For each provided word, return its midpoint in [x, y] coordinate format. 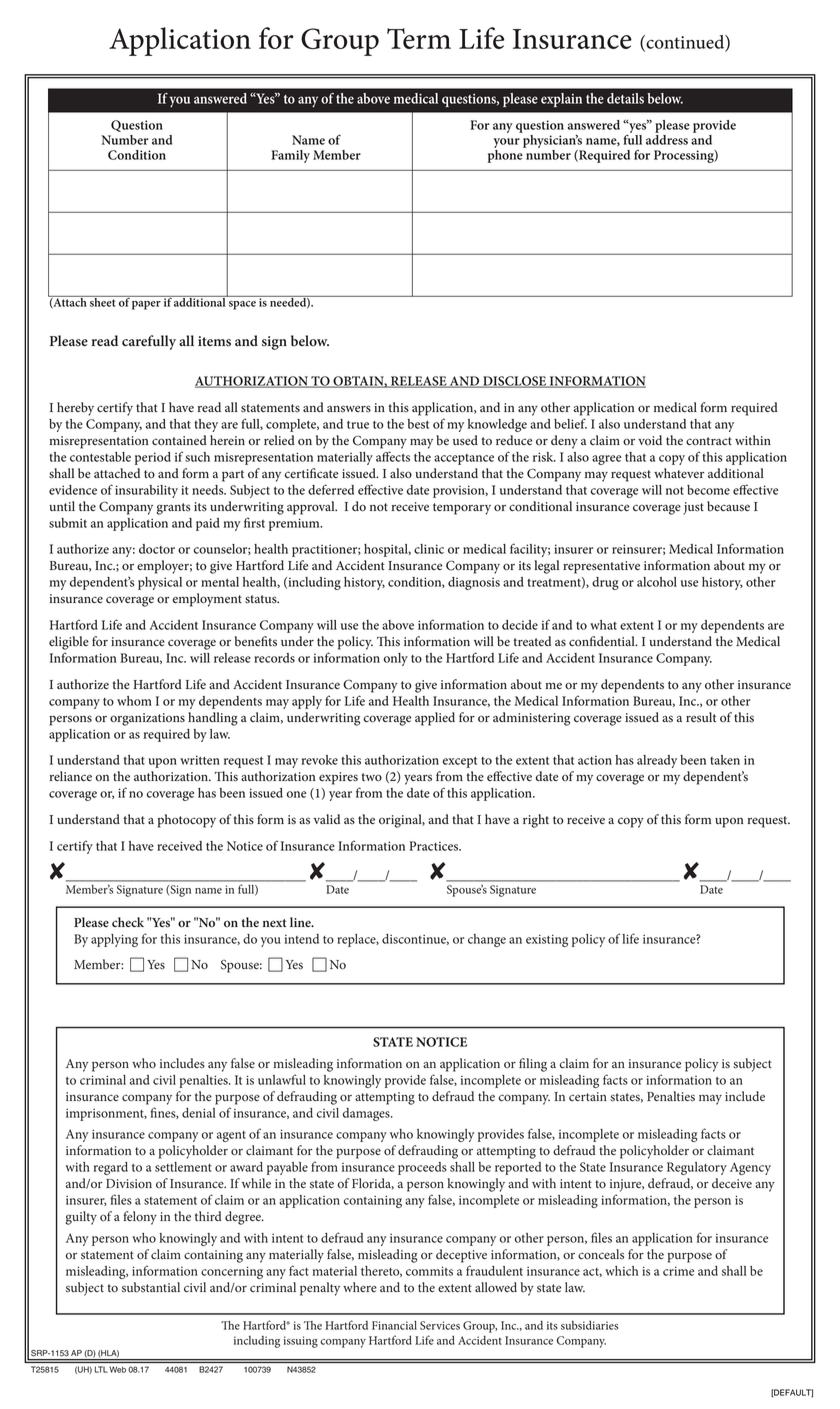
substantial [151, 1287]
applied [435, 719]
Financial [394, 1325]
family [290, 156]
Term [419, 38]
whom [134, 701]
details [625, 98]
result [701, 717]
